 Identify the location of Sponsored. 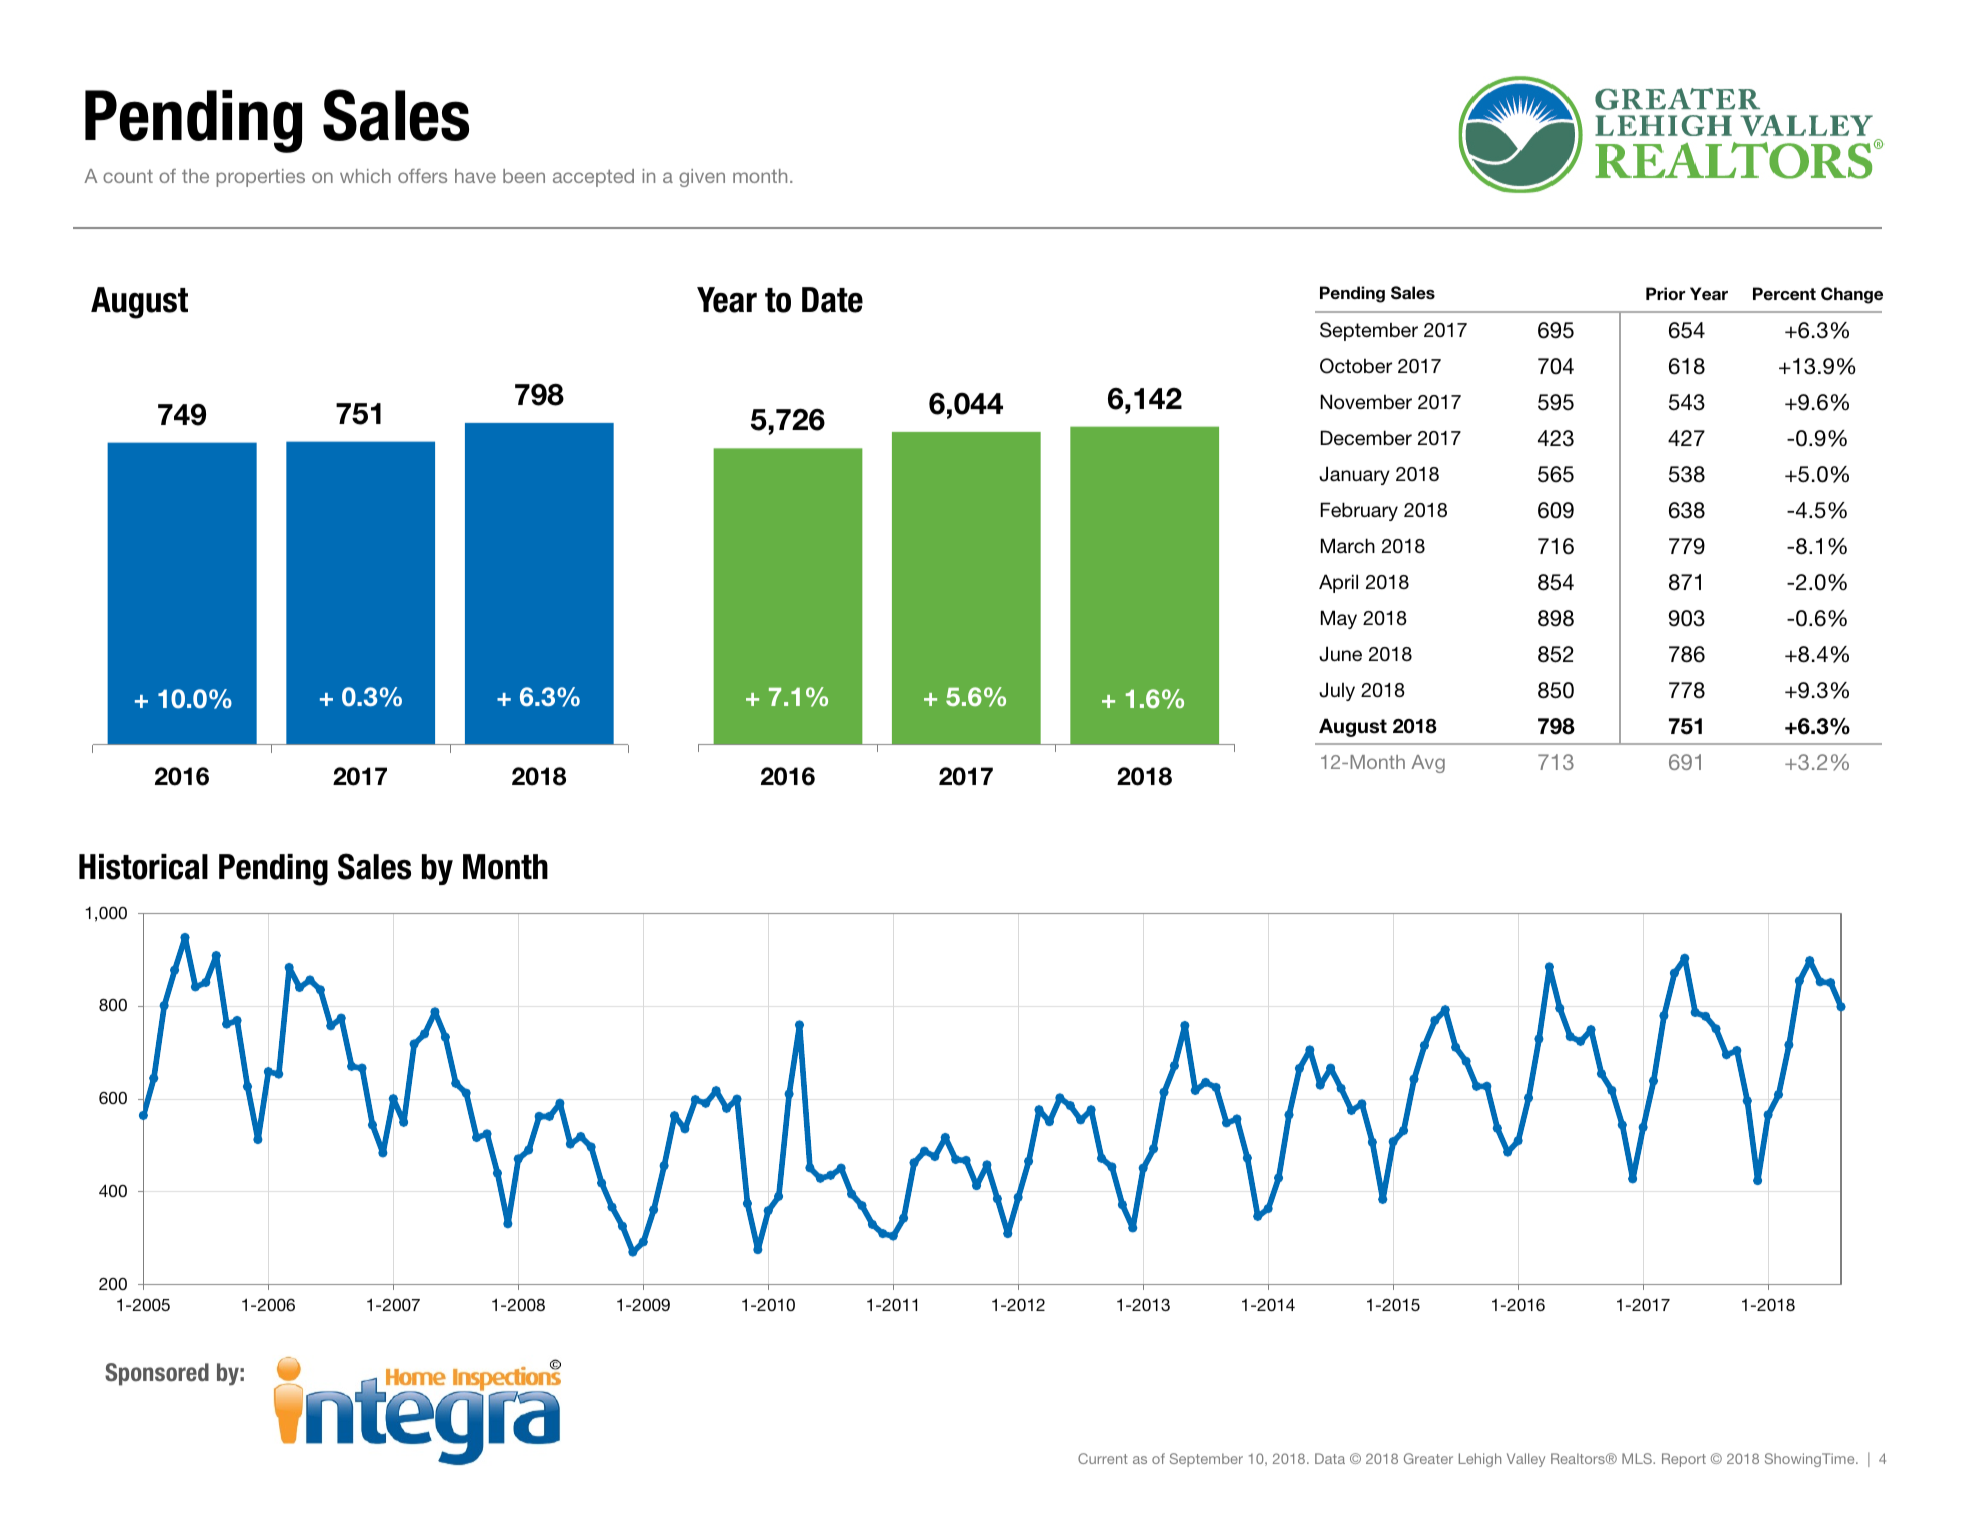
(157, 1374).
